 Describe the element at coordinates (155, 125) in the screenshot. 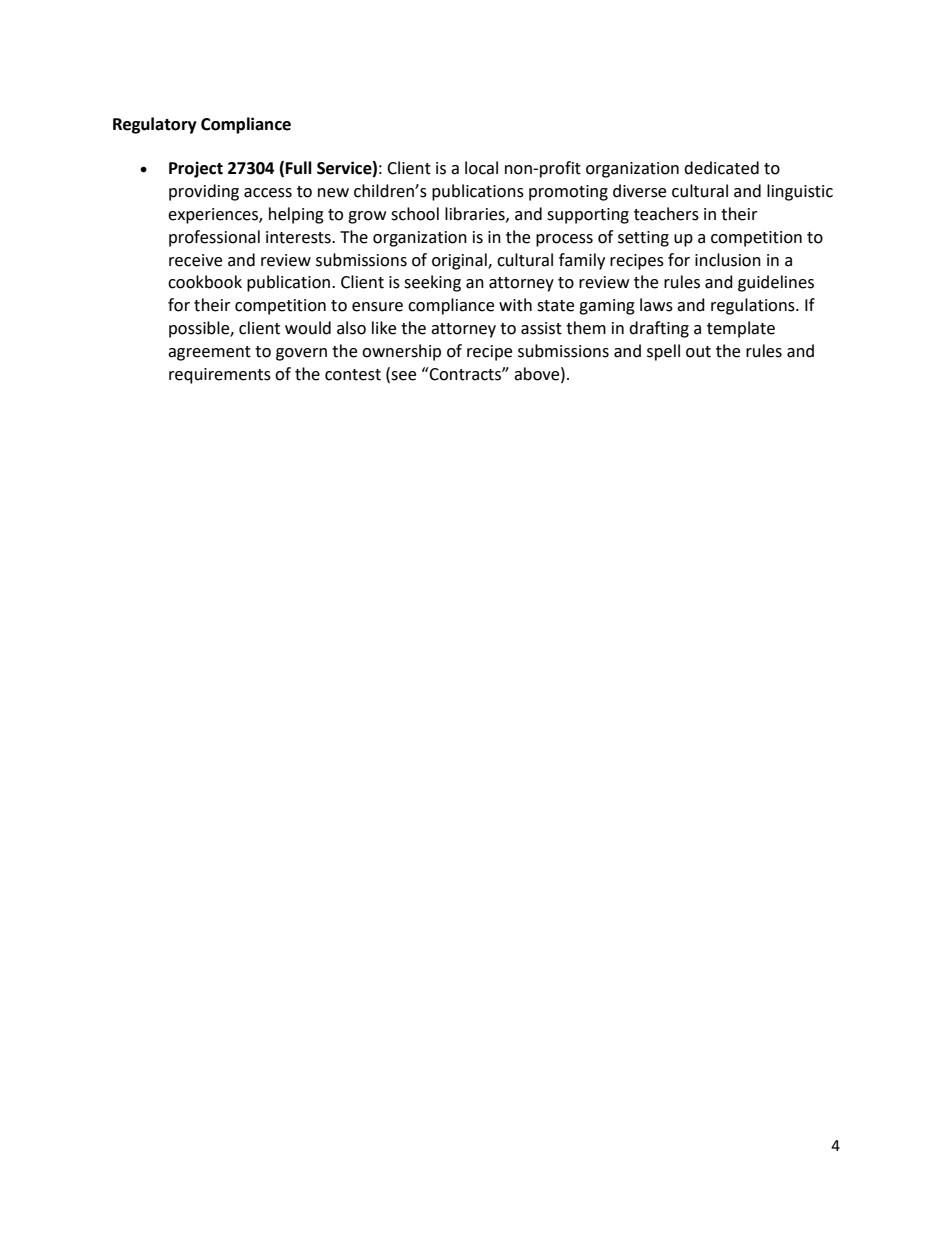

I see `Regulatory` at that location.
